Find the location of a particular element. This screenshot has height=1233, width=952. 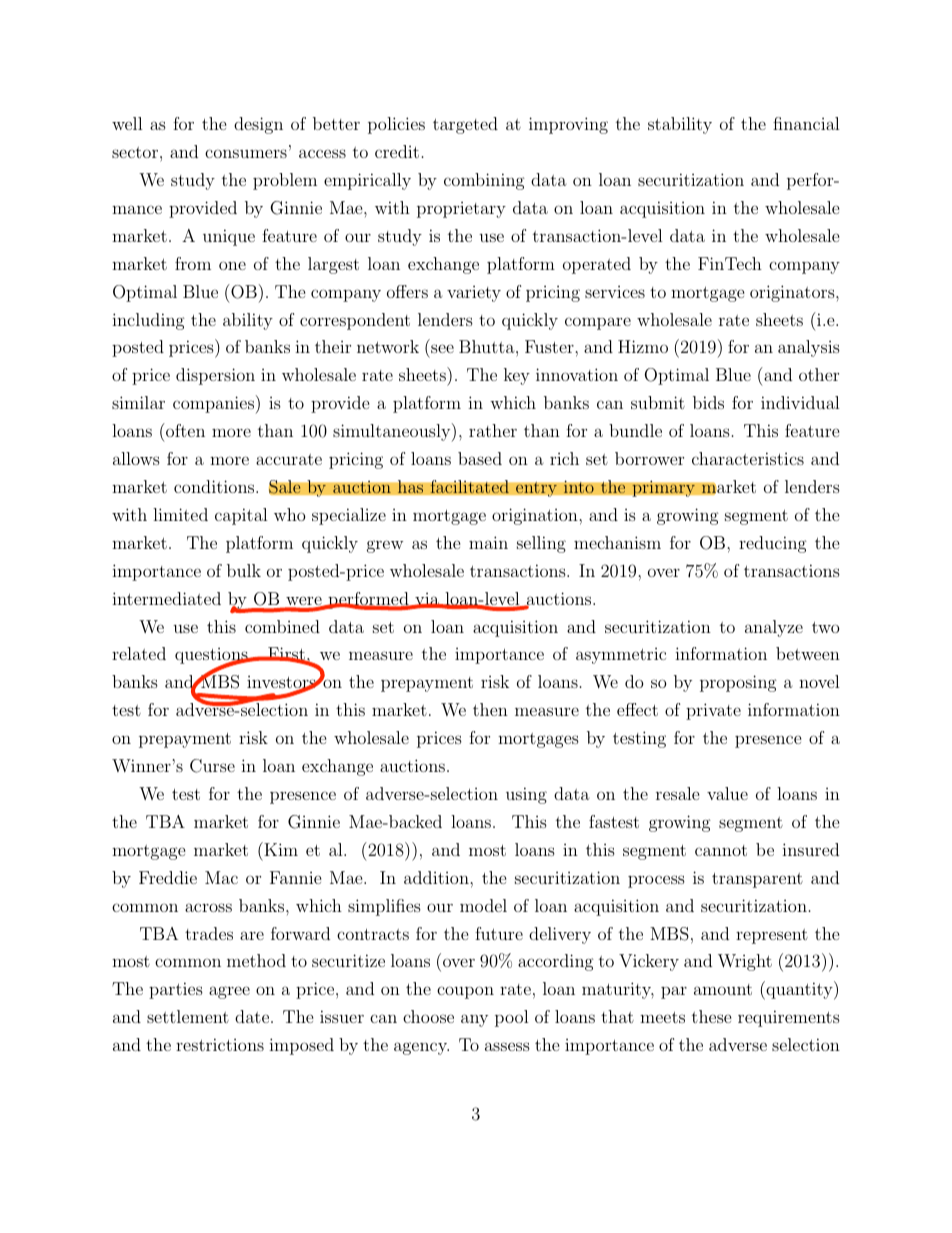

reducing is located at coordinates (773, 544).
